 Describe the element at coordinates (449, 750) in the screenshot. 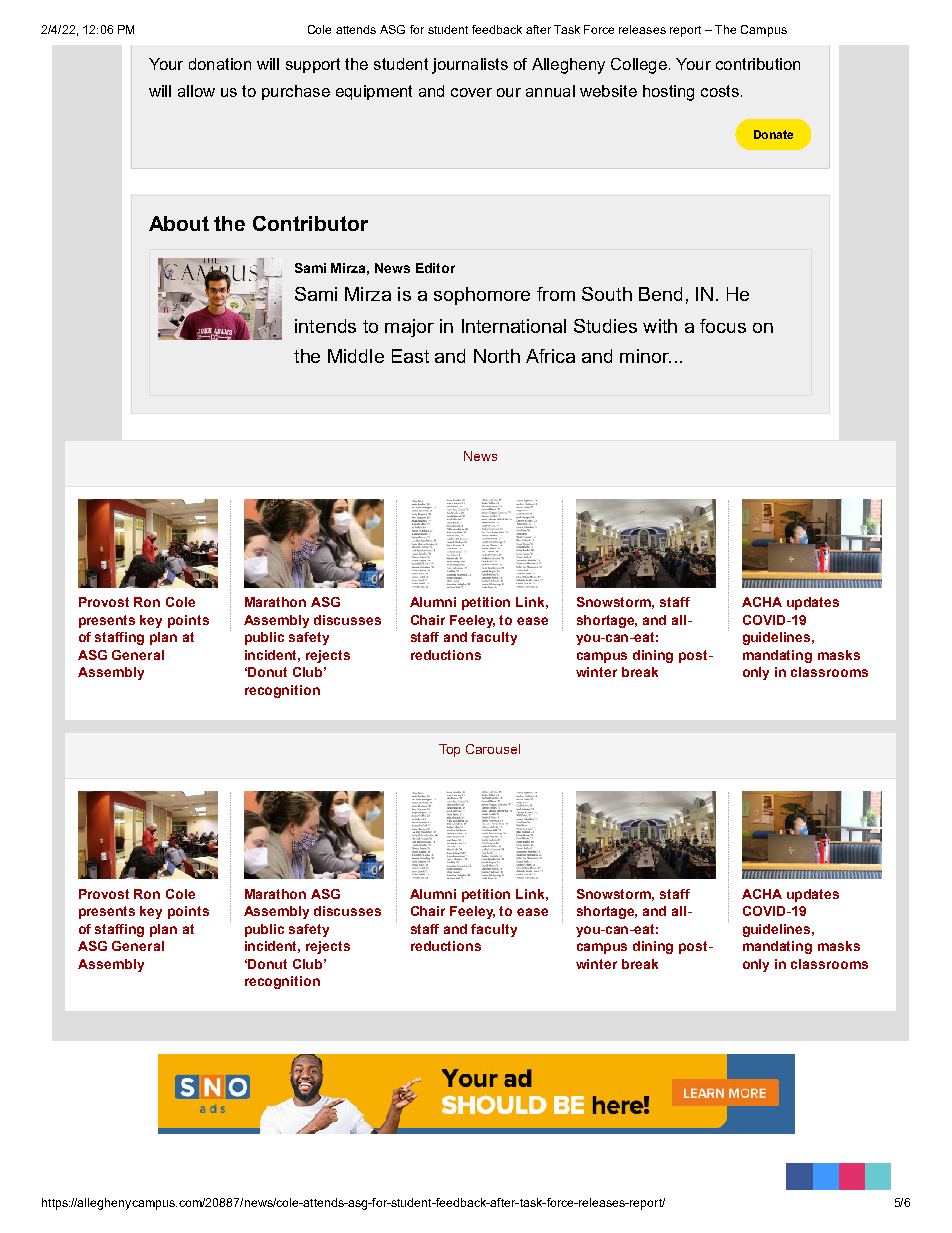

I see `Top` at that location.
